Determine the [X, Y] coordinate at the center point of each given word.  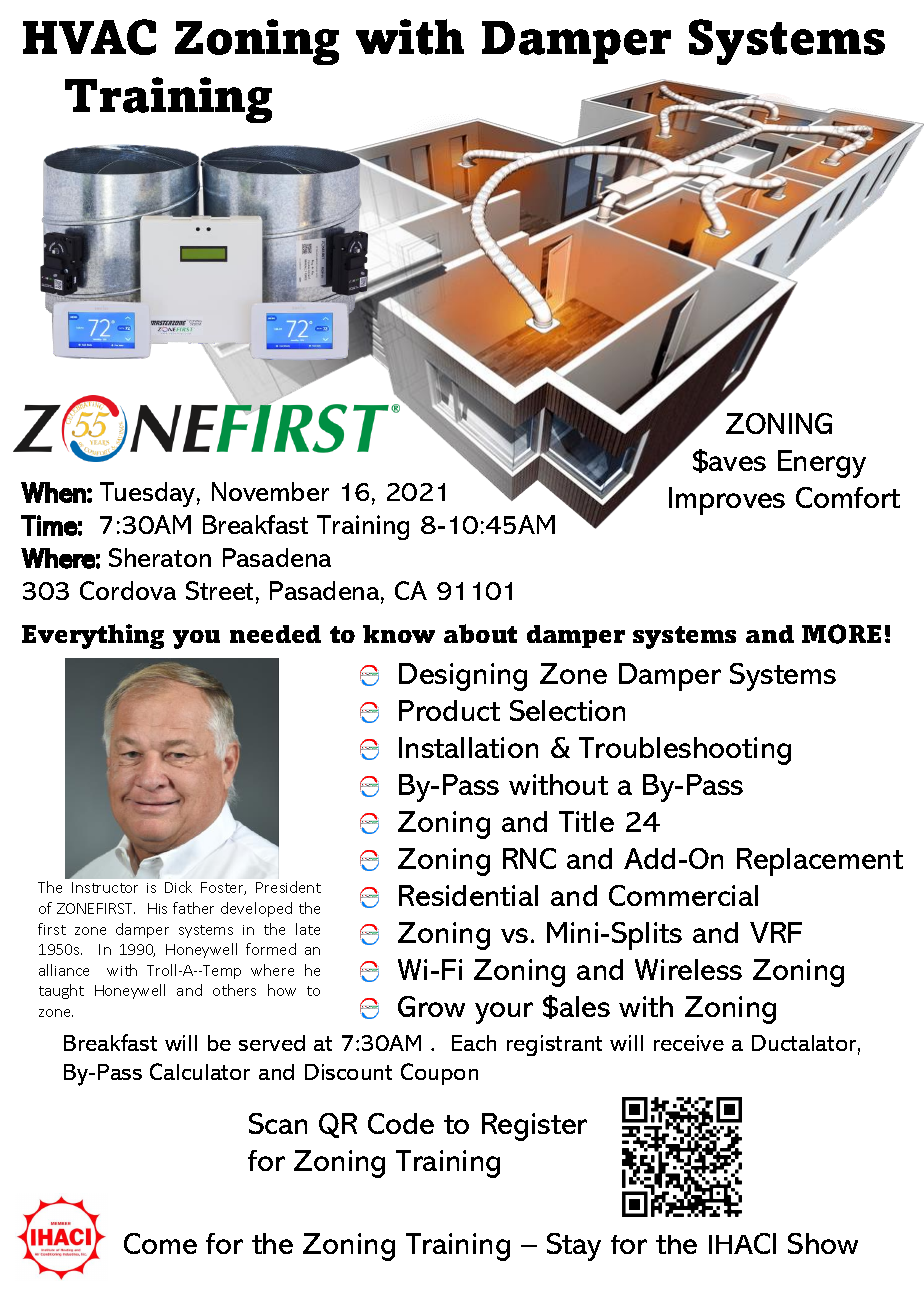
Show [823, 1243]
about [480, 633]
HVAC [89, 37]
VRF [776, 932]
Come [160, 1243]
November [270, 491]
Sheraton [160, 557]
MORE [841, 634]
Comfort [848, 497]
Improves [727, 501]
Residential [468, 895]
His [157, 908]
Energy [822, 464]
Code [401, 1123]
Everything [93, 636]
